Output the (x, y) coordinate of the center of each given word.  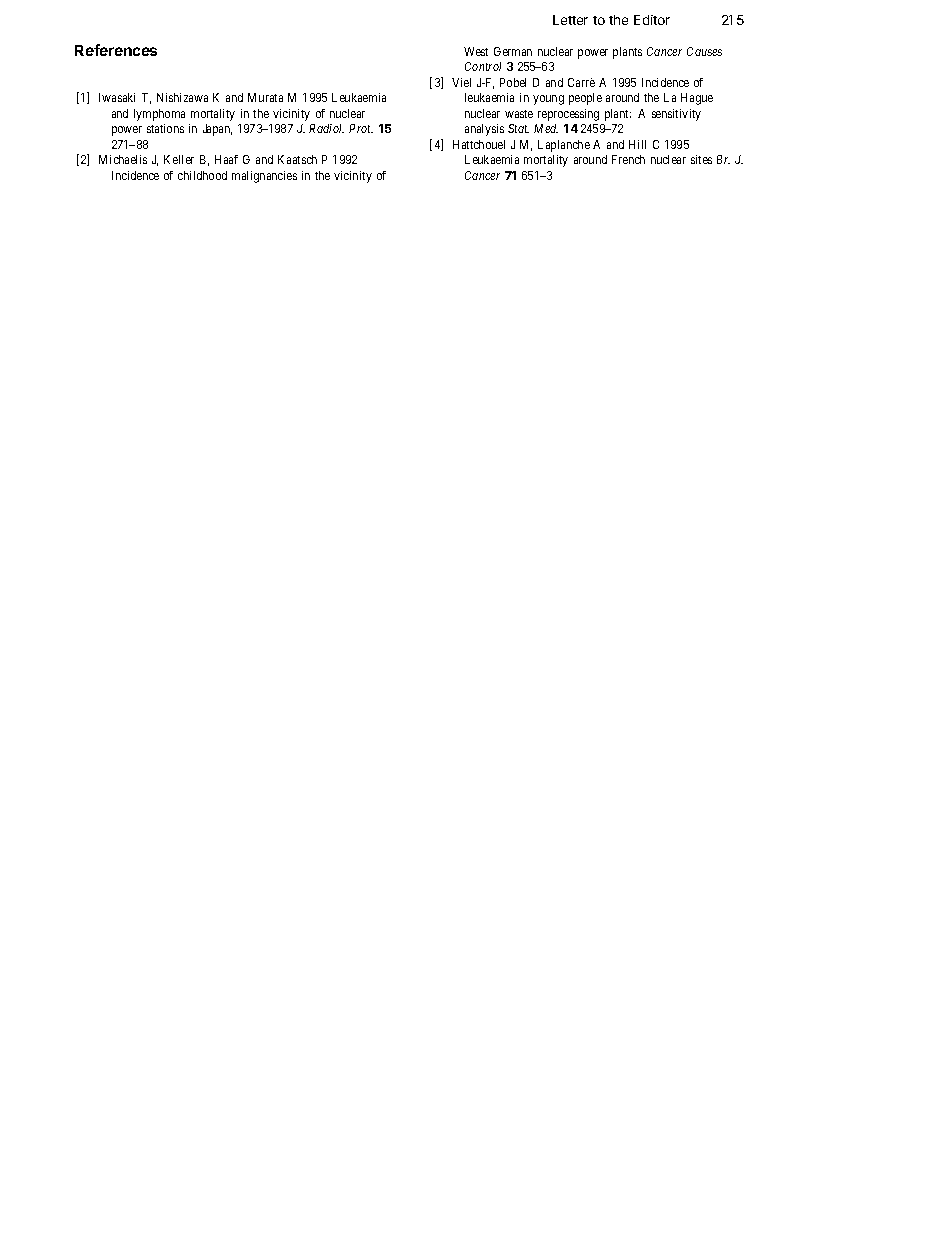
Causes (704, 51)
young (548, 100)
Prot (361, 128)
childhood (202, 175)
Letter (570, 20)
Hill (637, 144)
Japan (217, 130)
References (116, 50)
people (585, 99)
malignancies (264, 177)
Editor (652, 20)
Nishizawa (182, 97)
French (628, 159)
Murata (265, 97)
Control (483, 66)
